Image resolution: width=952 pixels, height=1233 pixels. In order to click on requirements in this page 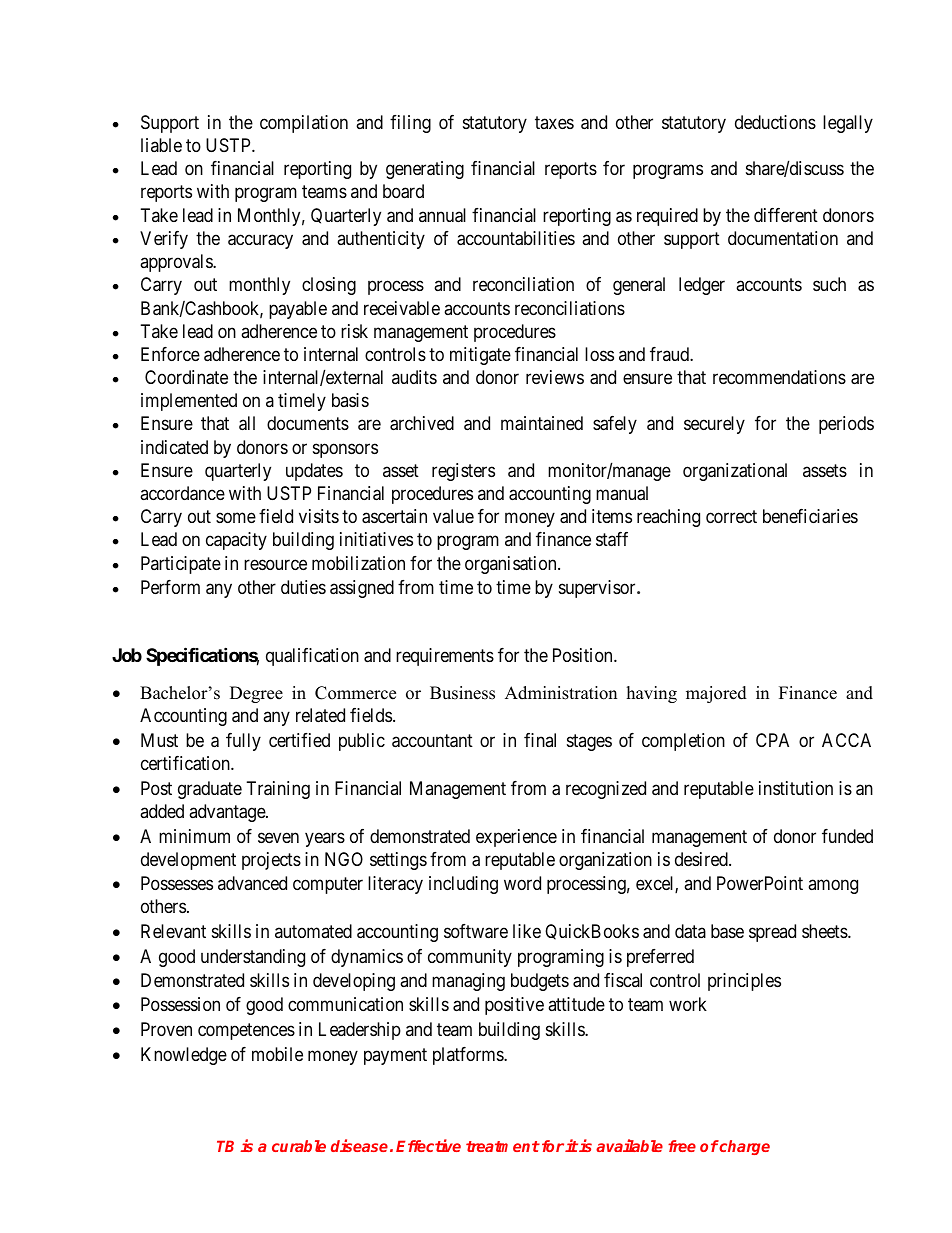, I will do `click(445, 657)`.
